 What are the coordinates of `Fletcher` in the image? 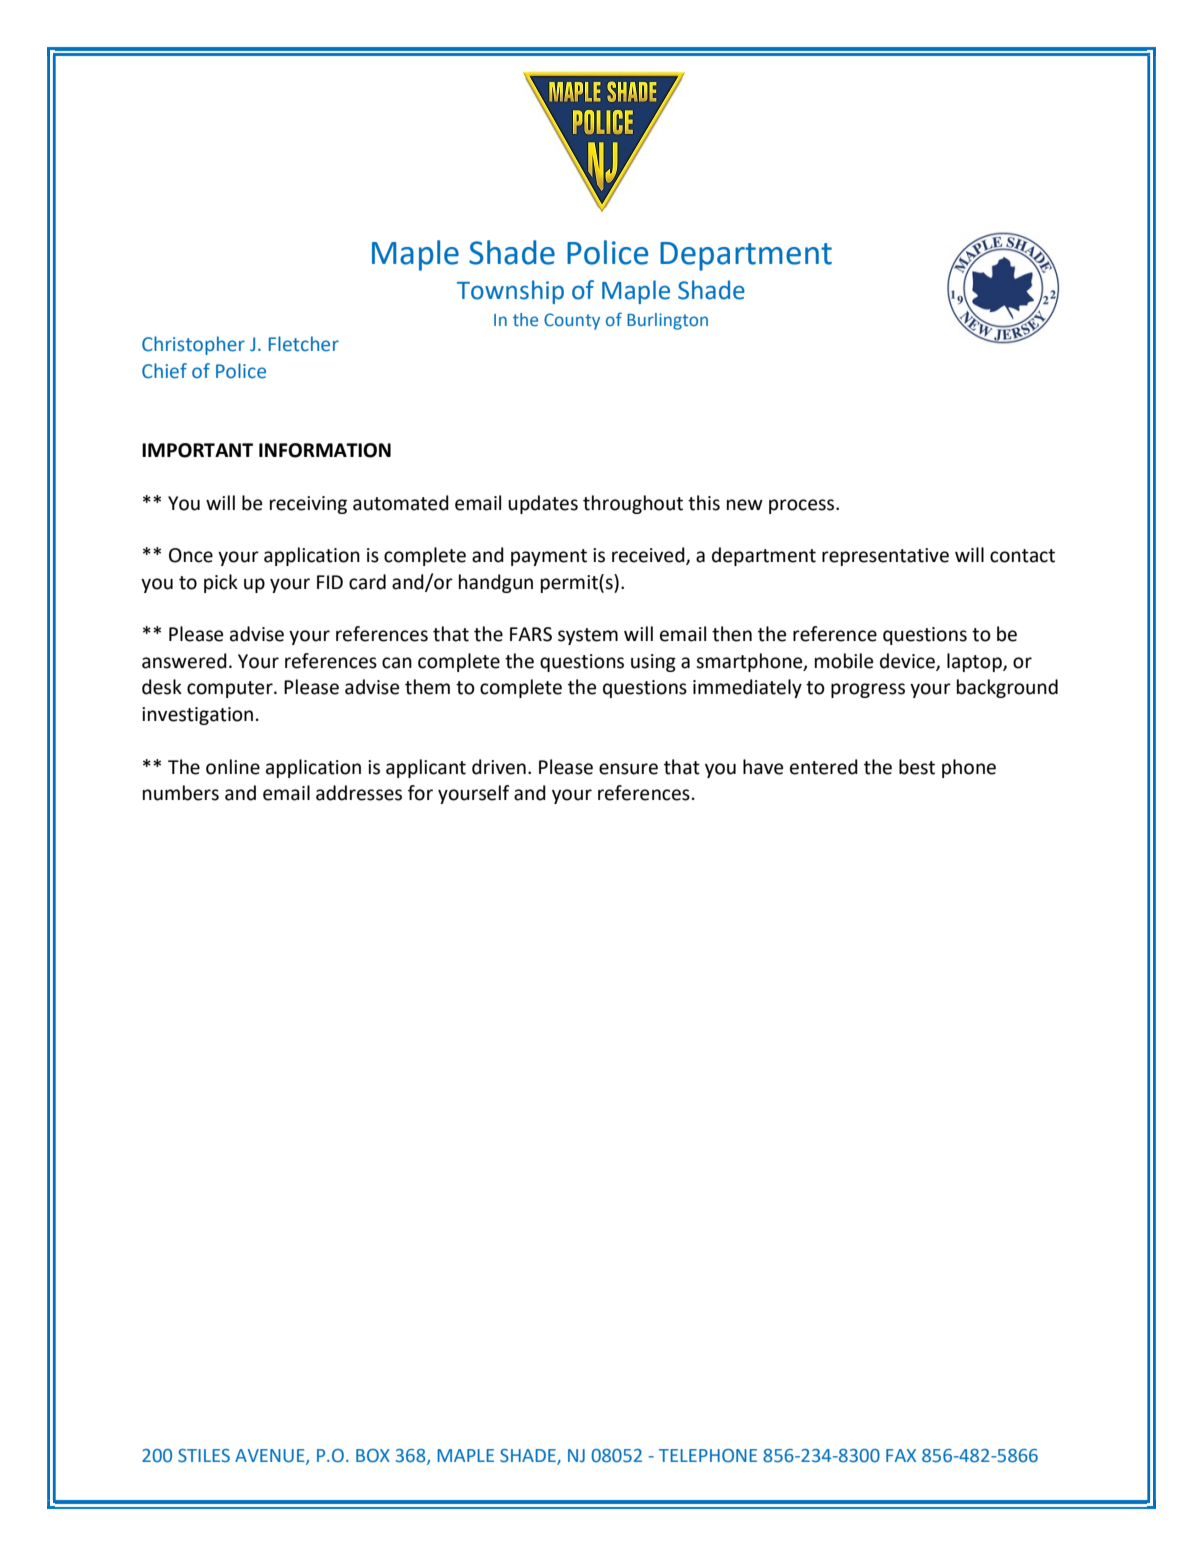 It's located at (304, 344).
